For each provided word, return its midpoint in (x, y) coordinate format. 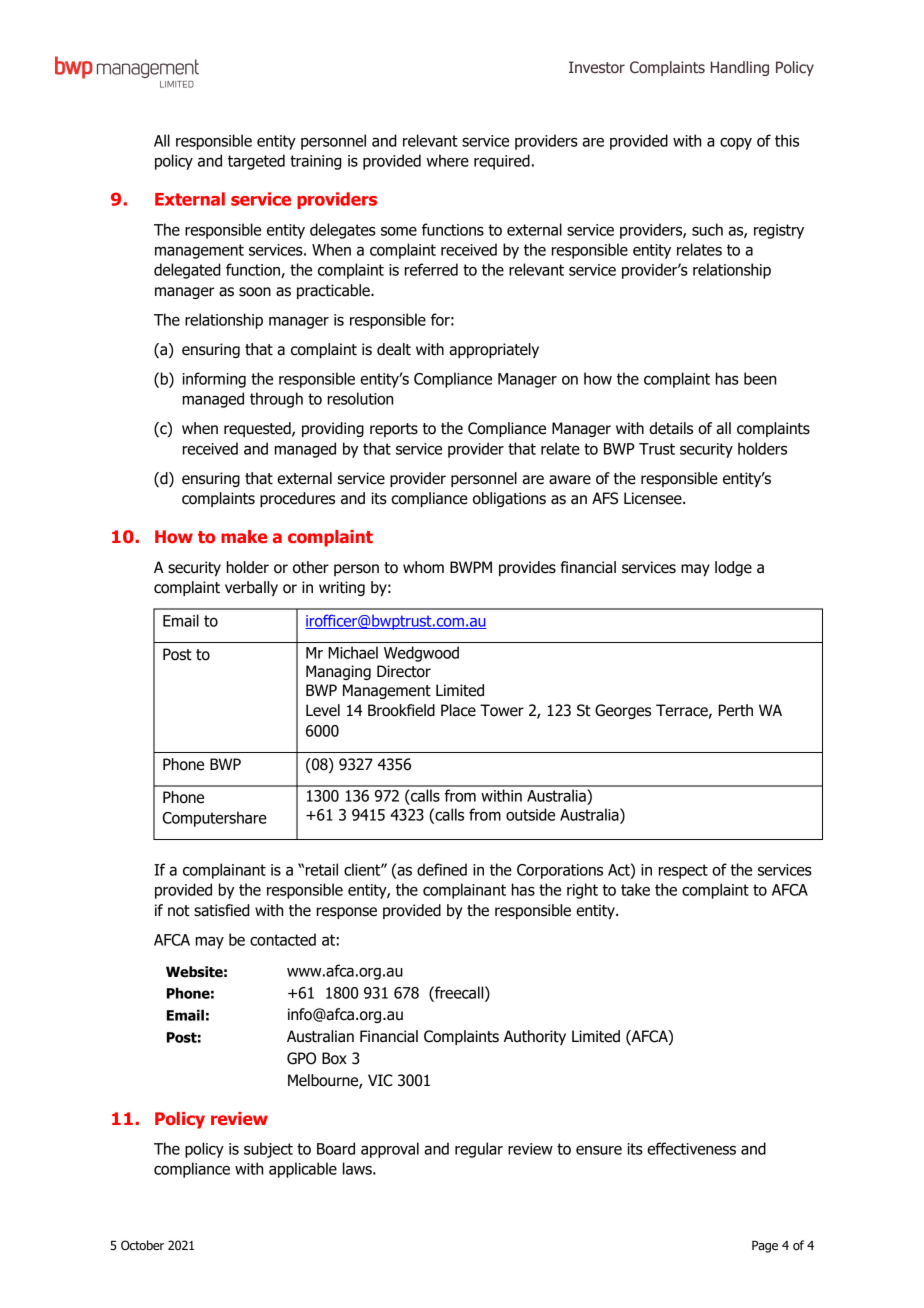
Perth (735, 710)
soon (255, 292)
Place (458, 710)
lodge (733, 568)
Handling (740, 68)
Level (323, 710)
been (760, 378)
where (448, 160)
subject (268, 1150)
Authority (535, 1037)
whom (423, 567)
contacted (283, 939)
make (244, 536)
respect (683, 871)
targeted (256, 162)
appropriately (494, 350)
